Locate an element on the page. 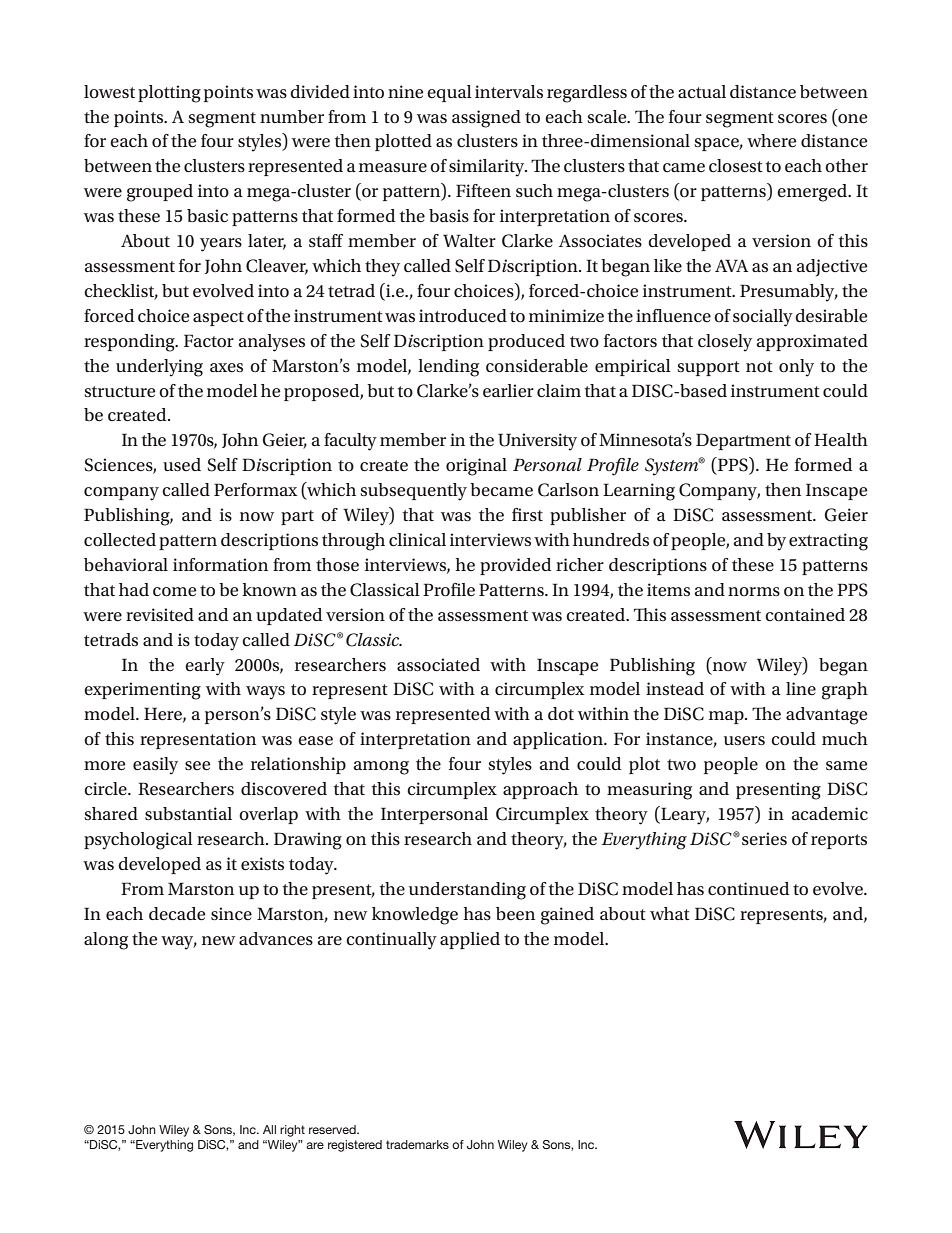 The image size is (952, 1233). norms is located at coordinates (754, 591).
